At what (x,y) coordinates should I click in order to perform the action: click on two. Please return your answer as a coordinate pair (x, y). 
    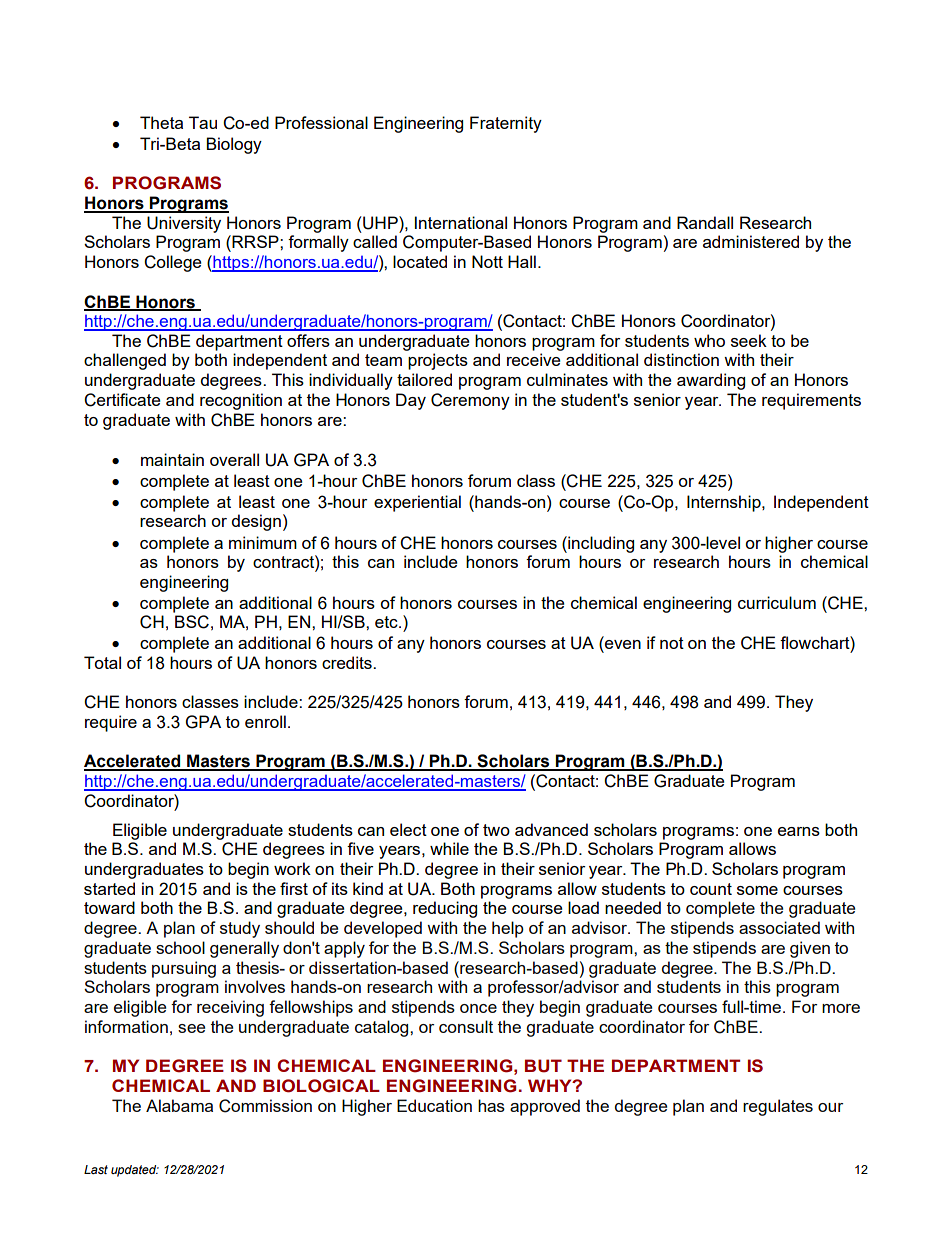
    Looking at the image, I should click on (496, 830).
